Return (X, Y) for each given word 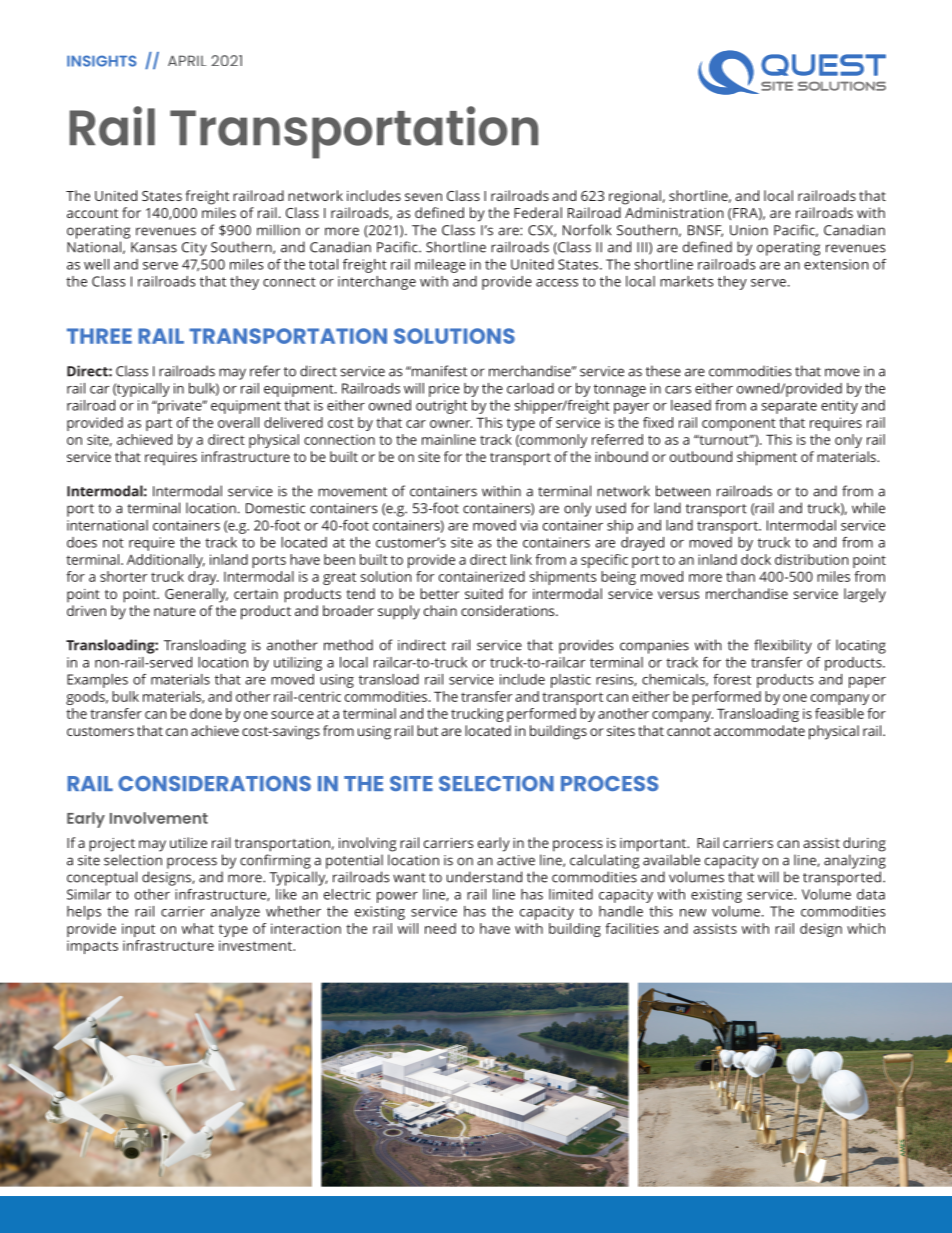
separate (789, 407)
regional (635, 197)
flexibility (783, 646)
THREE (99, 336)
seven (423, 197)
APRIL (187, 60)
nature (175, 611)
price (444, 390)
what (198, 928)
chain (440, 610)
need (440, 928)
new (693, 913)
